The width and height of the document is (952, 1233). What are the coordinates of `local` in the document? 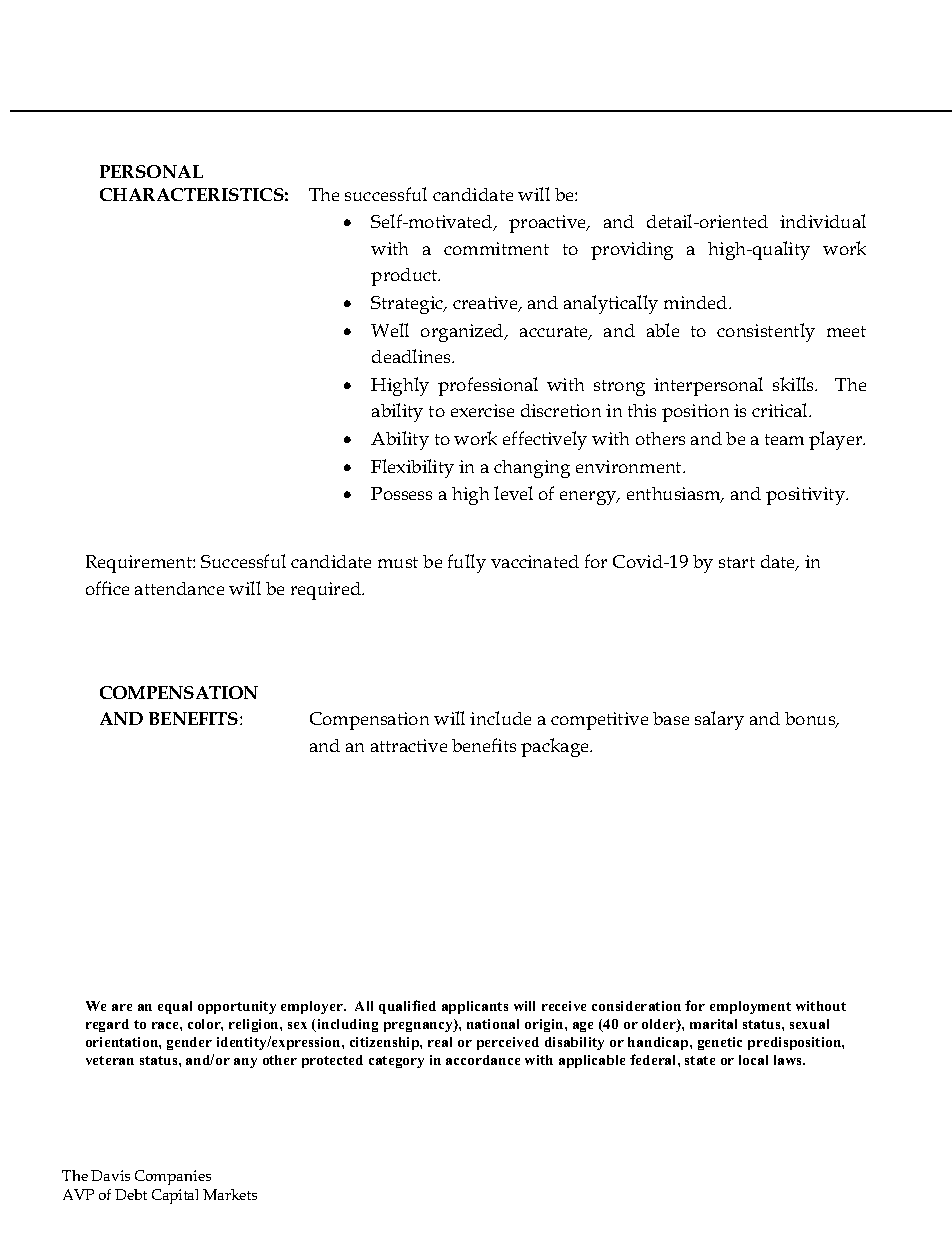 It's located at (753, 1060).
